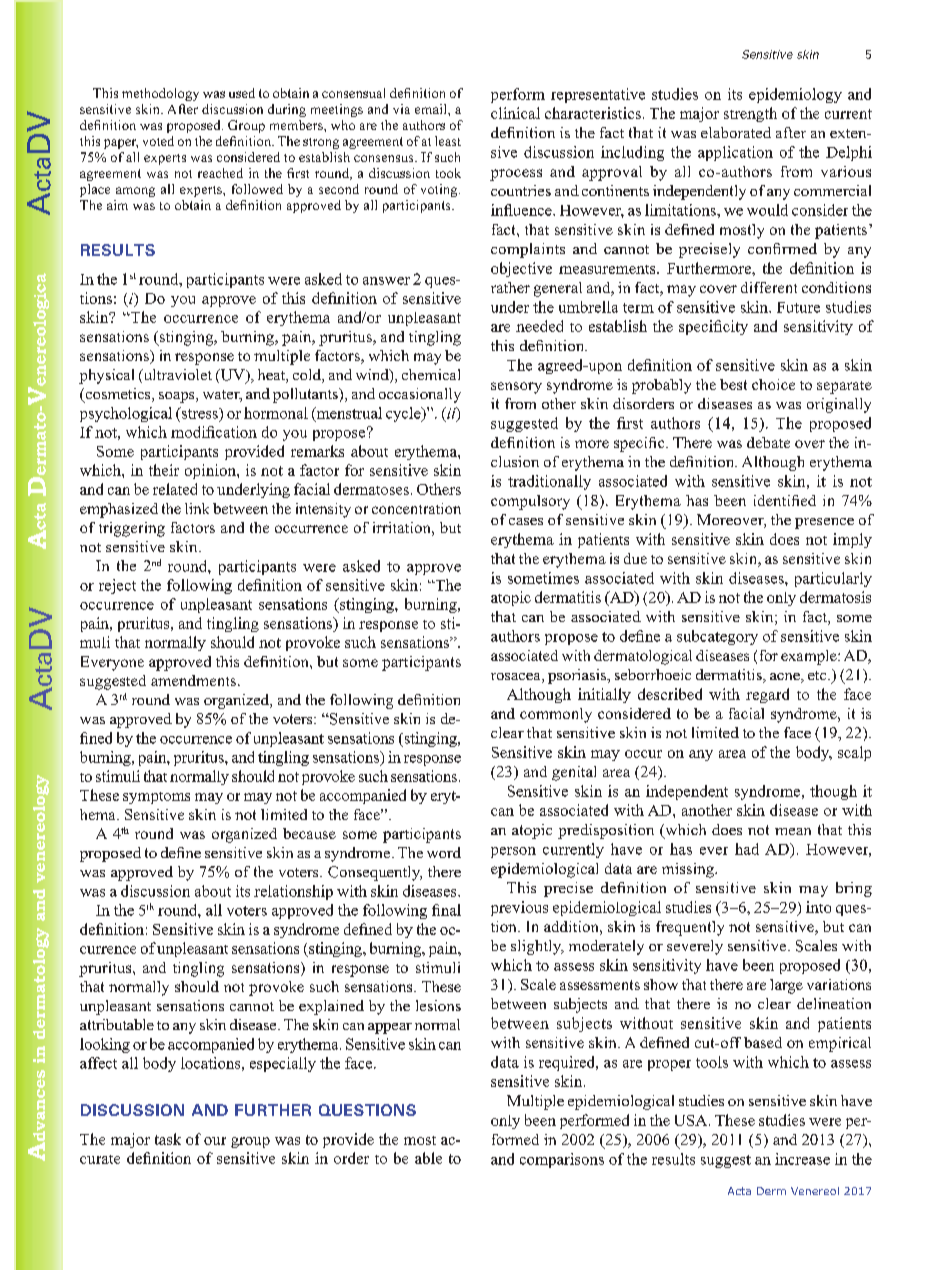  Describe the element at coordinates (158, 141) in the screenshot. I see `voted` at that location.
